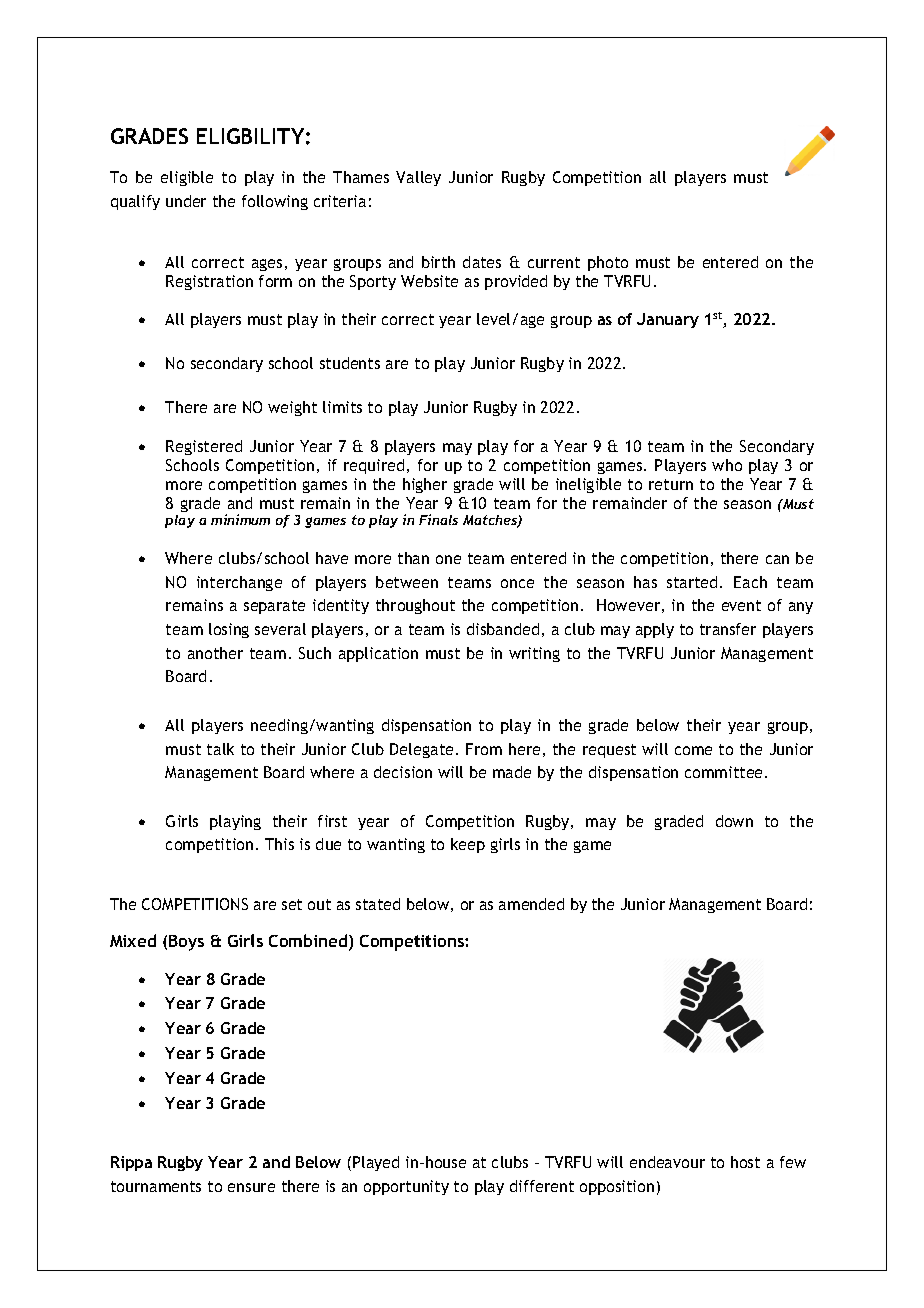 This screenshot has height=1308, width=924. What do you see at coordinates (745, 1162) in the screenshot?
I see `host` at bounding box center [745, 1162].
